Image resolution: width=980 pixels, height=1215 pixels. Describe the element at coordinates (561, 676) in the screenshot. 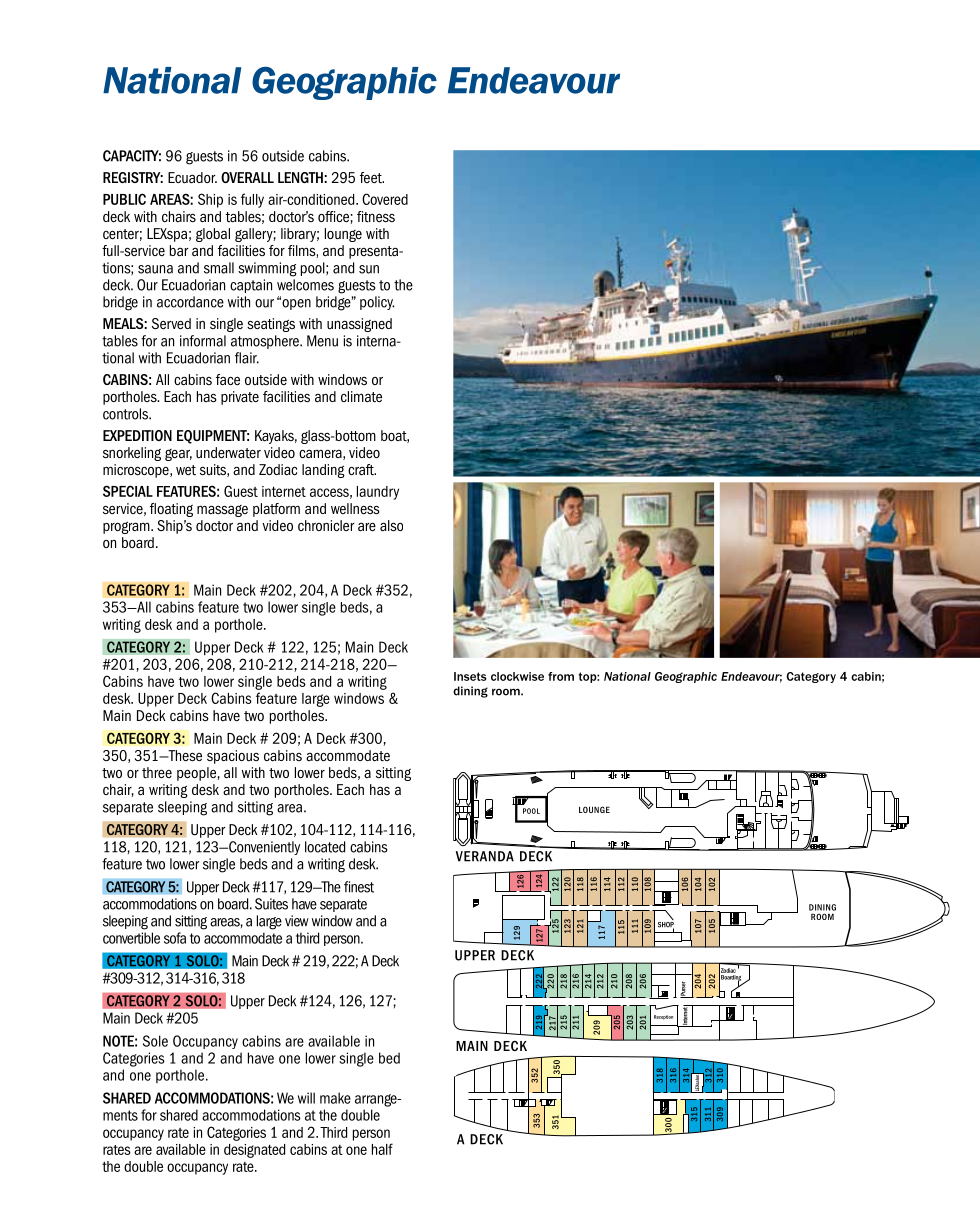

I see `from` at that location.
